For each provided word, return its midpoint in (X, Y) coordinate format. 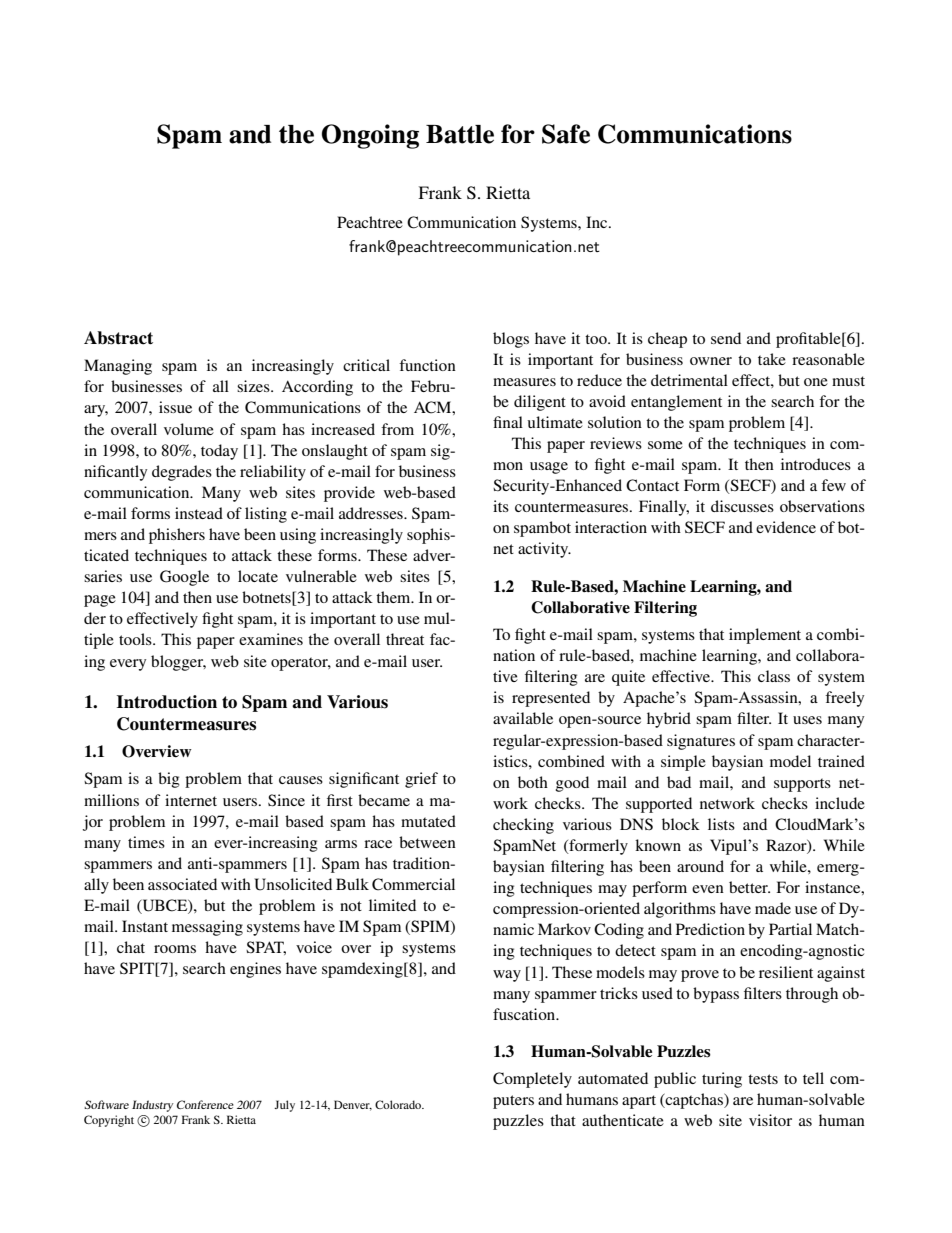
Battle (460, 134)
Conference (205, 1104)
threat (405, 639)
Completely (532, 1080)
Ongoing (370, 136)
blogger (178, 663)
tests (763, 1079)
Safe (566, 134)
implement (765, 636)
